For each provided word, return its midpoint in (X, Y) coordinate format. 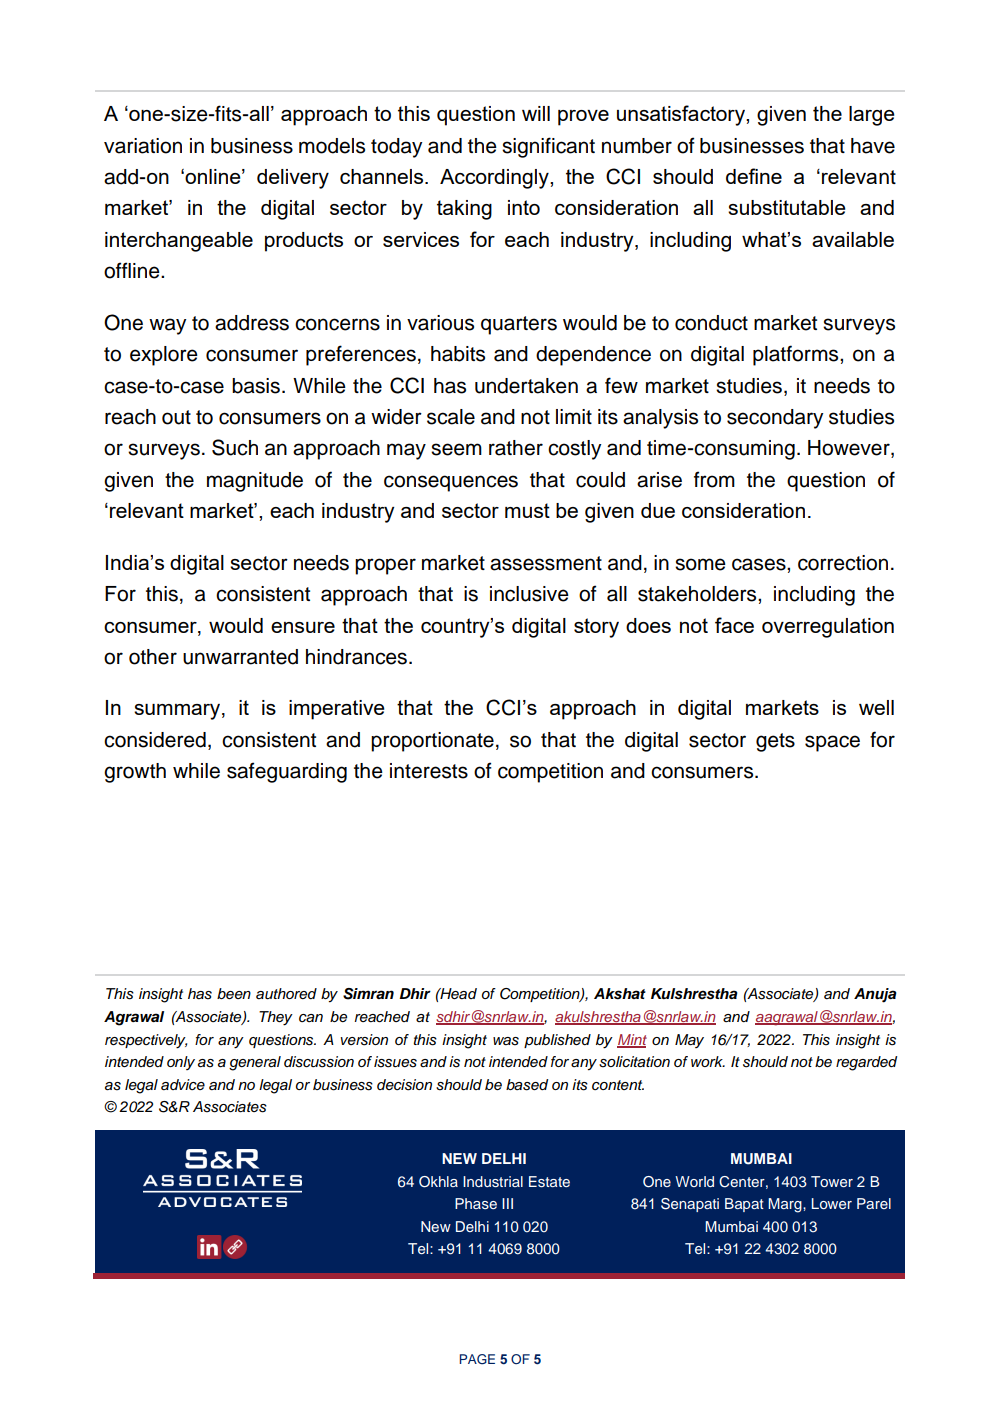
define (754, 176)
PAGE (477, 1359)
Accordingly (495, 179)
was (506, 1041)
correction (843, 563)
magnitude (255, 482)
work (708, 1061)
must (527, 510)
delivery (293, 179)
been (234, 993)
